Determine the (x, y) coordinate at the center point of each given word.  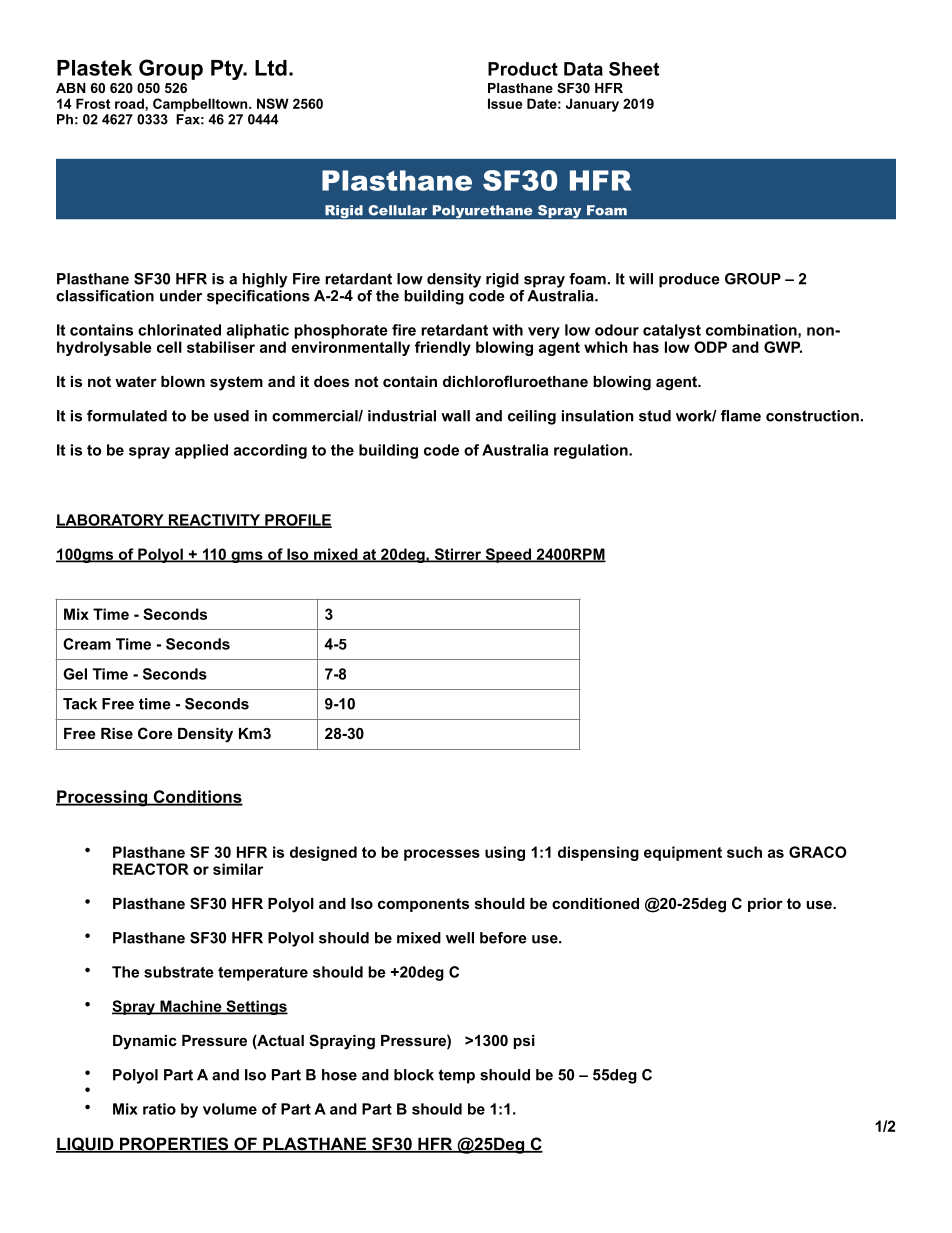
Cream (87, 644)
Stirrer (458, 555)
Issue (505, 103)
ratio (159, 1109)
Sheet (634, 69)
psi (524, 1042)
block (414, 1075)
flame (741, 416)
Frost (93, 103)
